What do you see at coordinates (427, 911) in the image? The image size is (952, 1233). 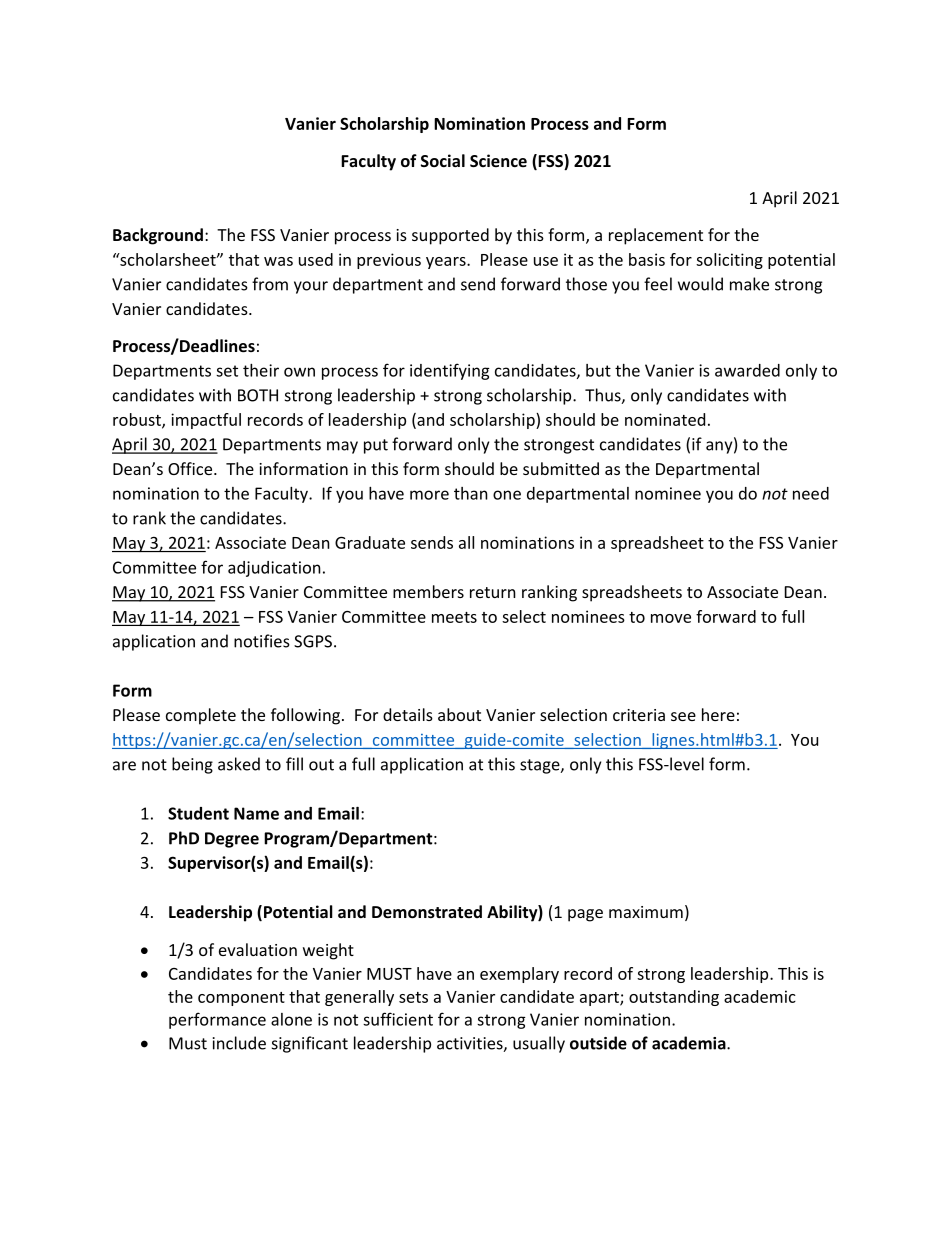 I see `Demonstrated` at bounding box center [427, 911].
